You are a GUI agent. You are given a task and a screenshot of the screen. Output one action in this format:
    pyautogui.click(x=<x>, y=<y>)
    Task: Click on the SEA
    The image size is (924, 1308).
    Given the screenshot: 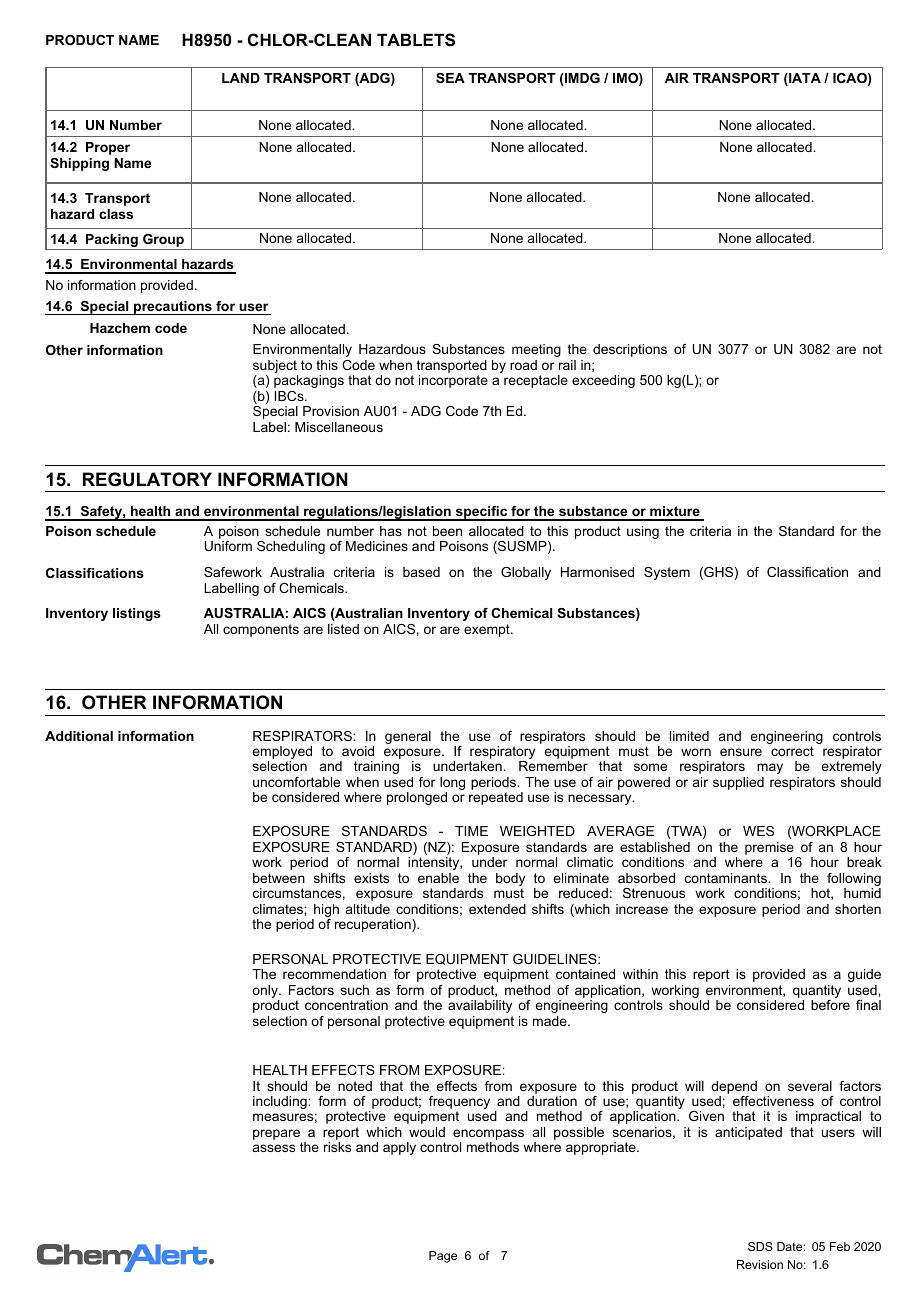 What is the action you would take?
    pyautogui.click(x=450, y=78)
